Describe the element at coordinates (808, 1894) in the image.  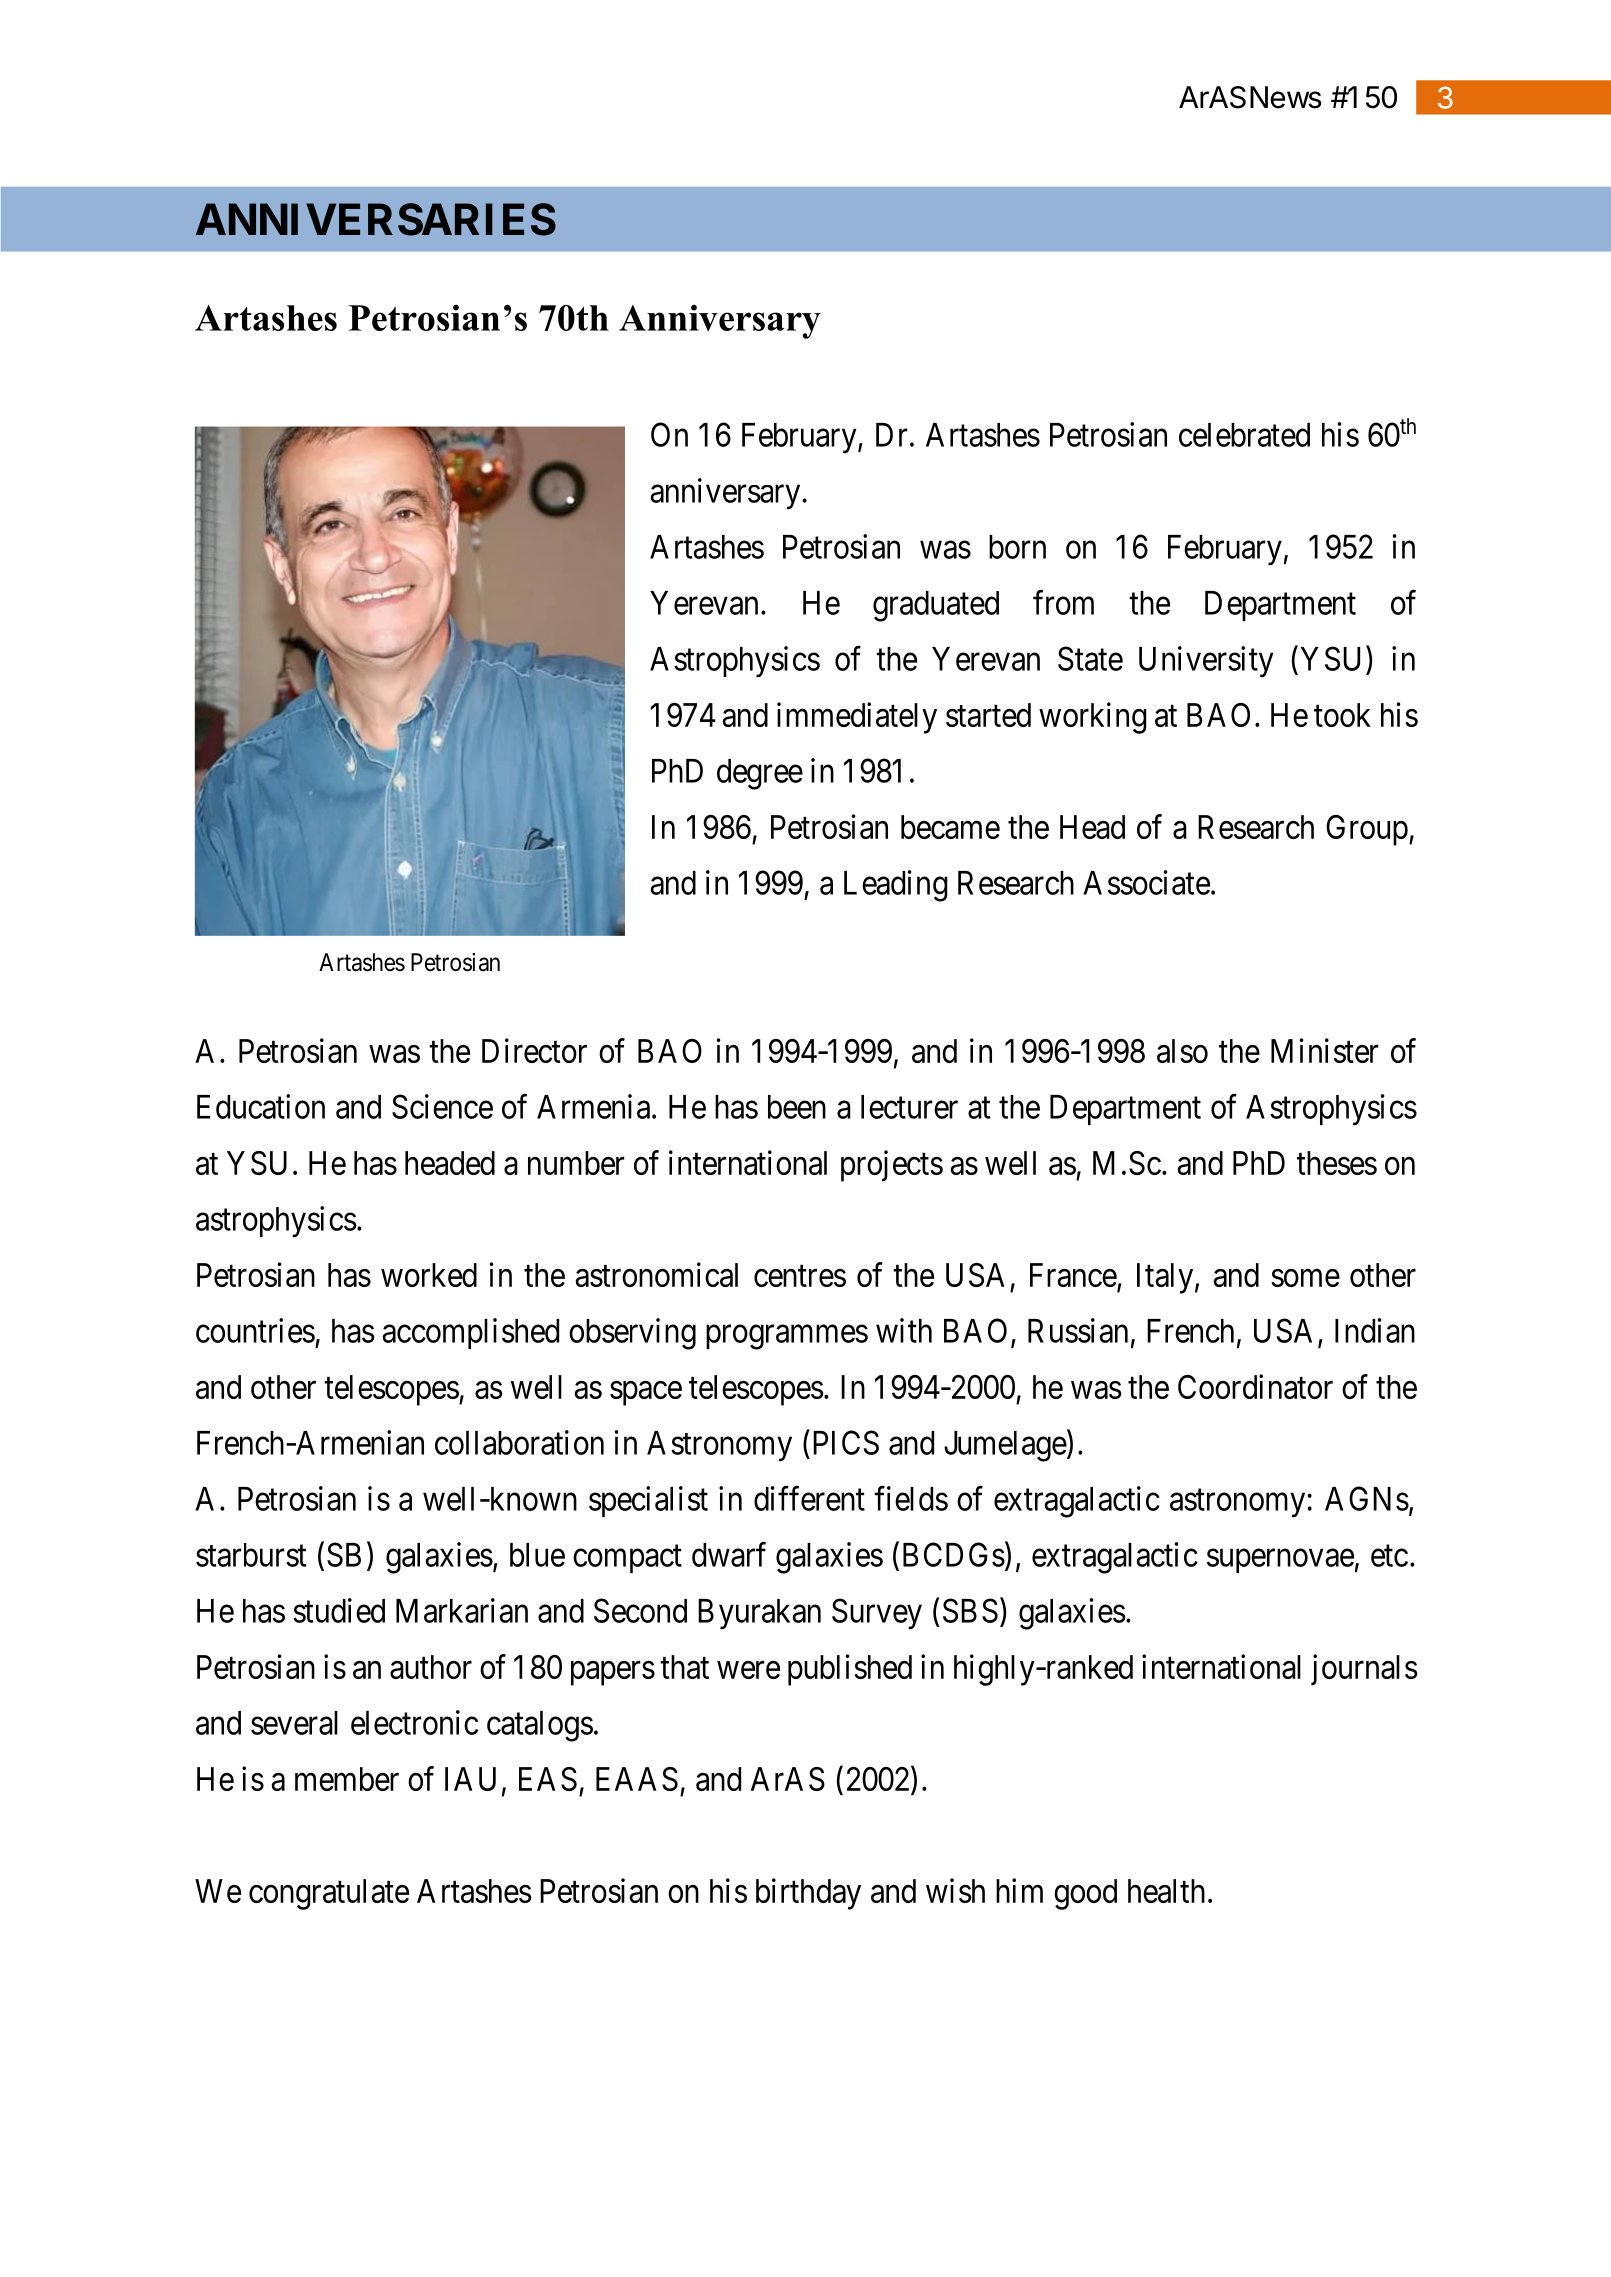
I see `birthday` at that location.
